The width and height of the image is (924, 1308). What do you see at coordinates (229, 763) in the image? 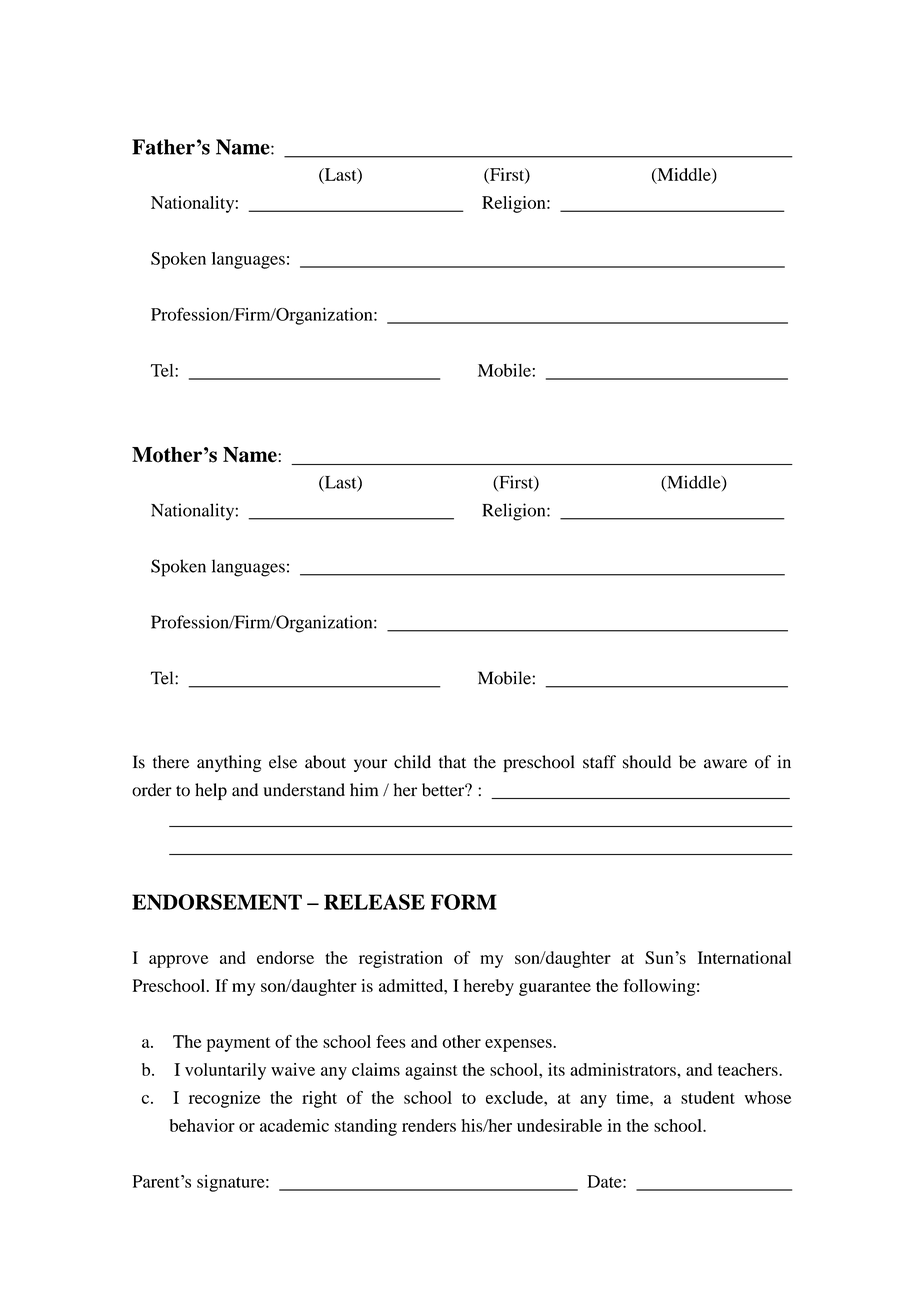
I see `anything` at bounding box center [229, 763].
